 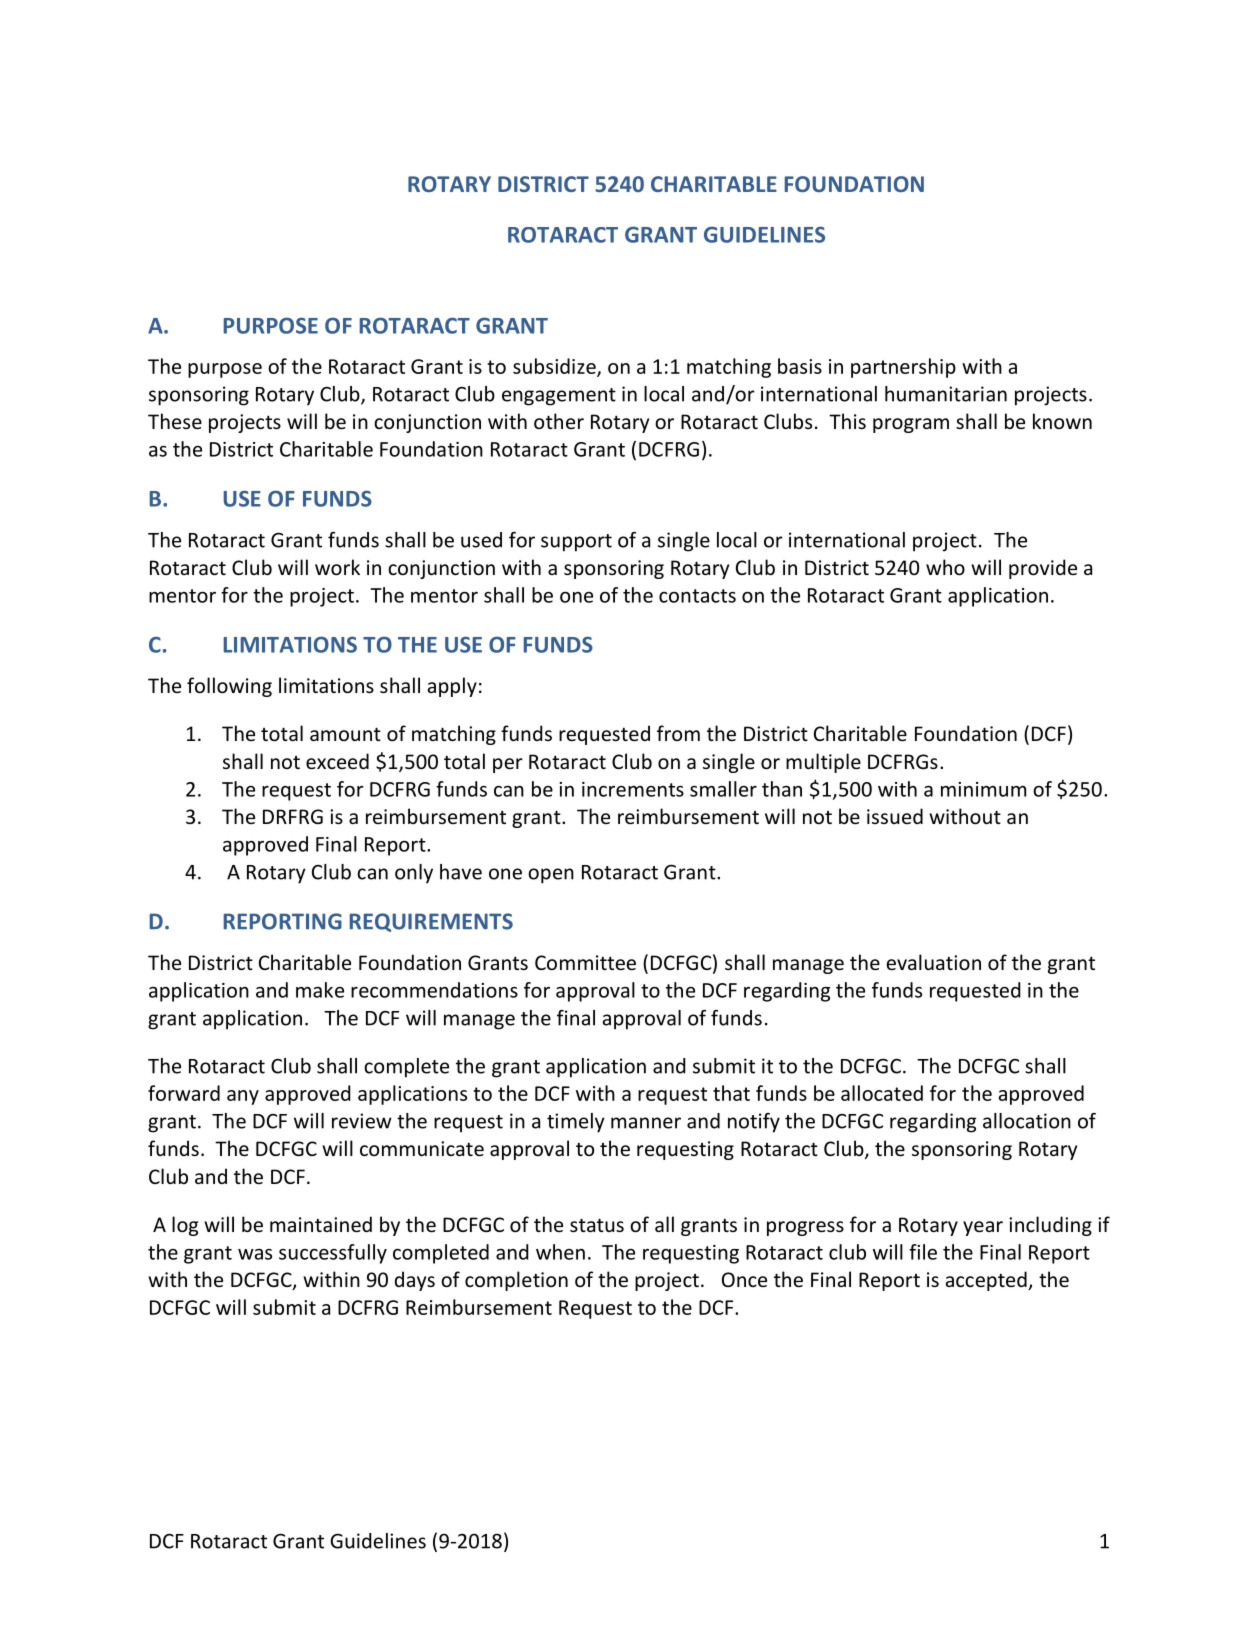 I want to click on exceed, so click(x=337, y=761).
